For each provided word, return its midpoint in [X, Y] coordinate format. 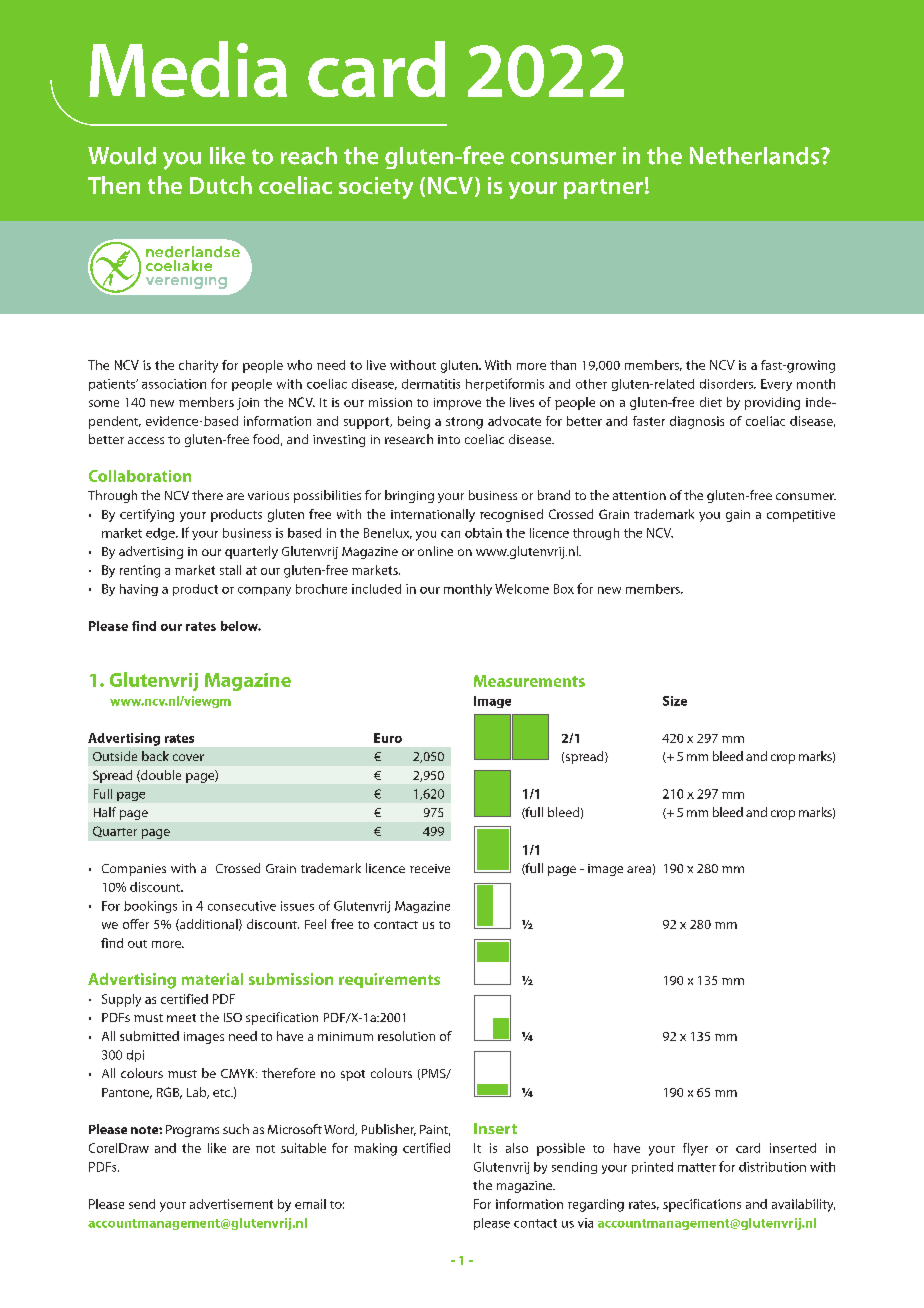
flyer [695, 1149]
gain [738, 516]
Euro [388, 738]
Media [188, 69]
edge [161, 534]
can [450, 534]
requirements [389, 980]
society [376, 188]
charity [198, 366]
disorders [727, 384]
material [212, 979]
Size [675, 701]
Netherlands [756, 156]
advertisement [231, 1204]
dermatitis [431, 384]
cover [188, 757]
